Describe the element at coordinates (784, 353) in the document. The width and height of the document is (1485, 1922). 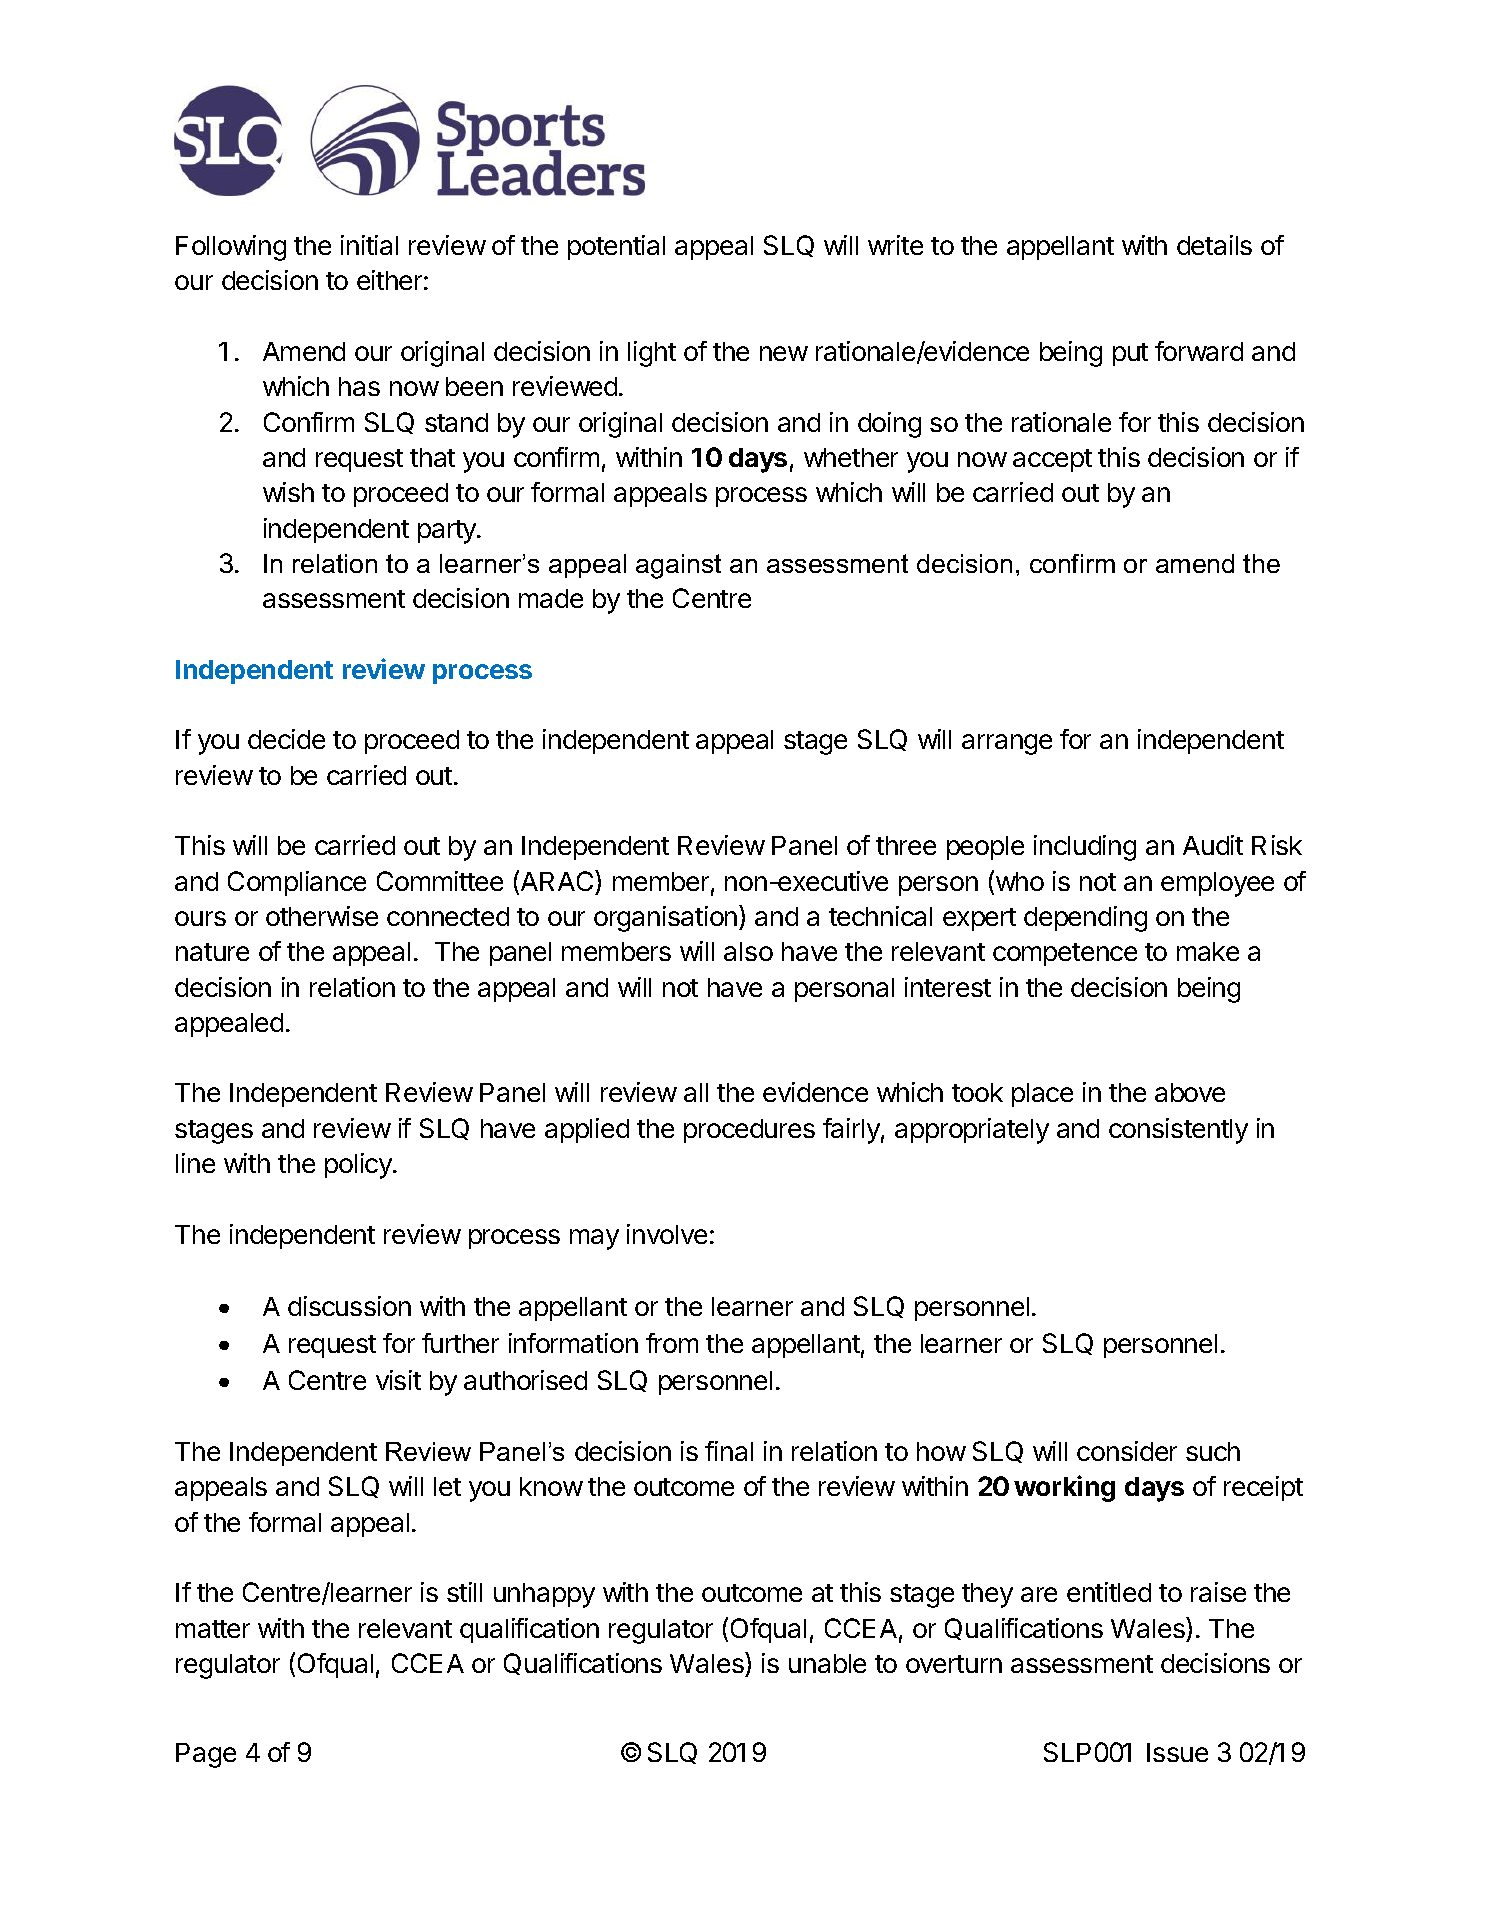
I see `new` at that location.
